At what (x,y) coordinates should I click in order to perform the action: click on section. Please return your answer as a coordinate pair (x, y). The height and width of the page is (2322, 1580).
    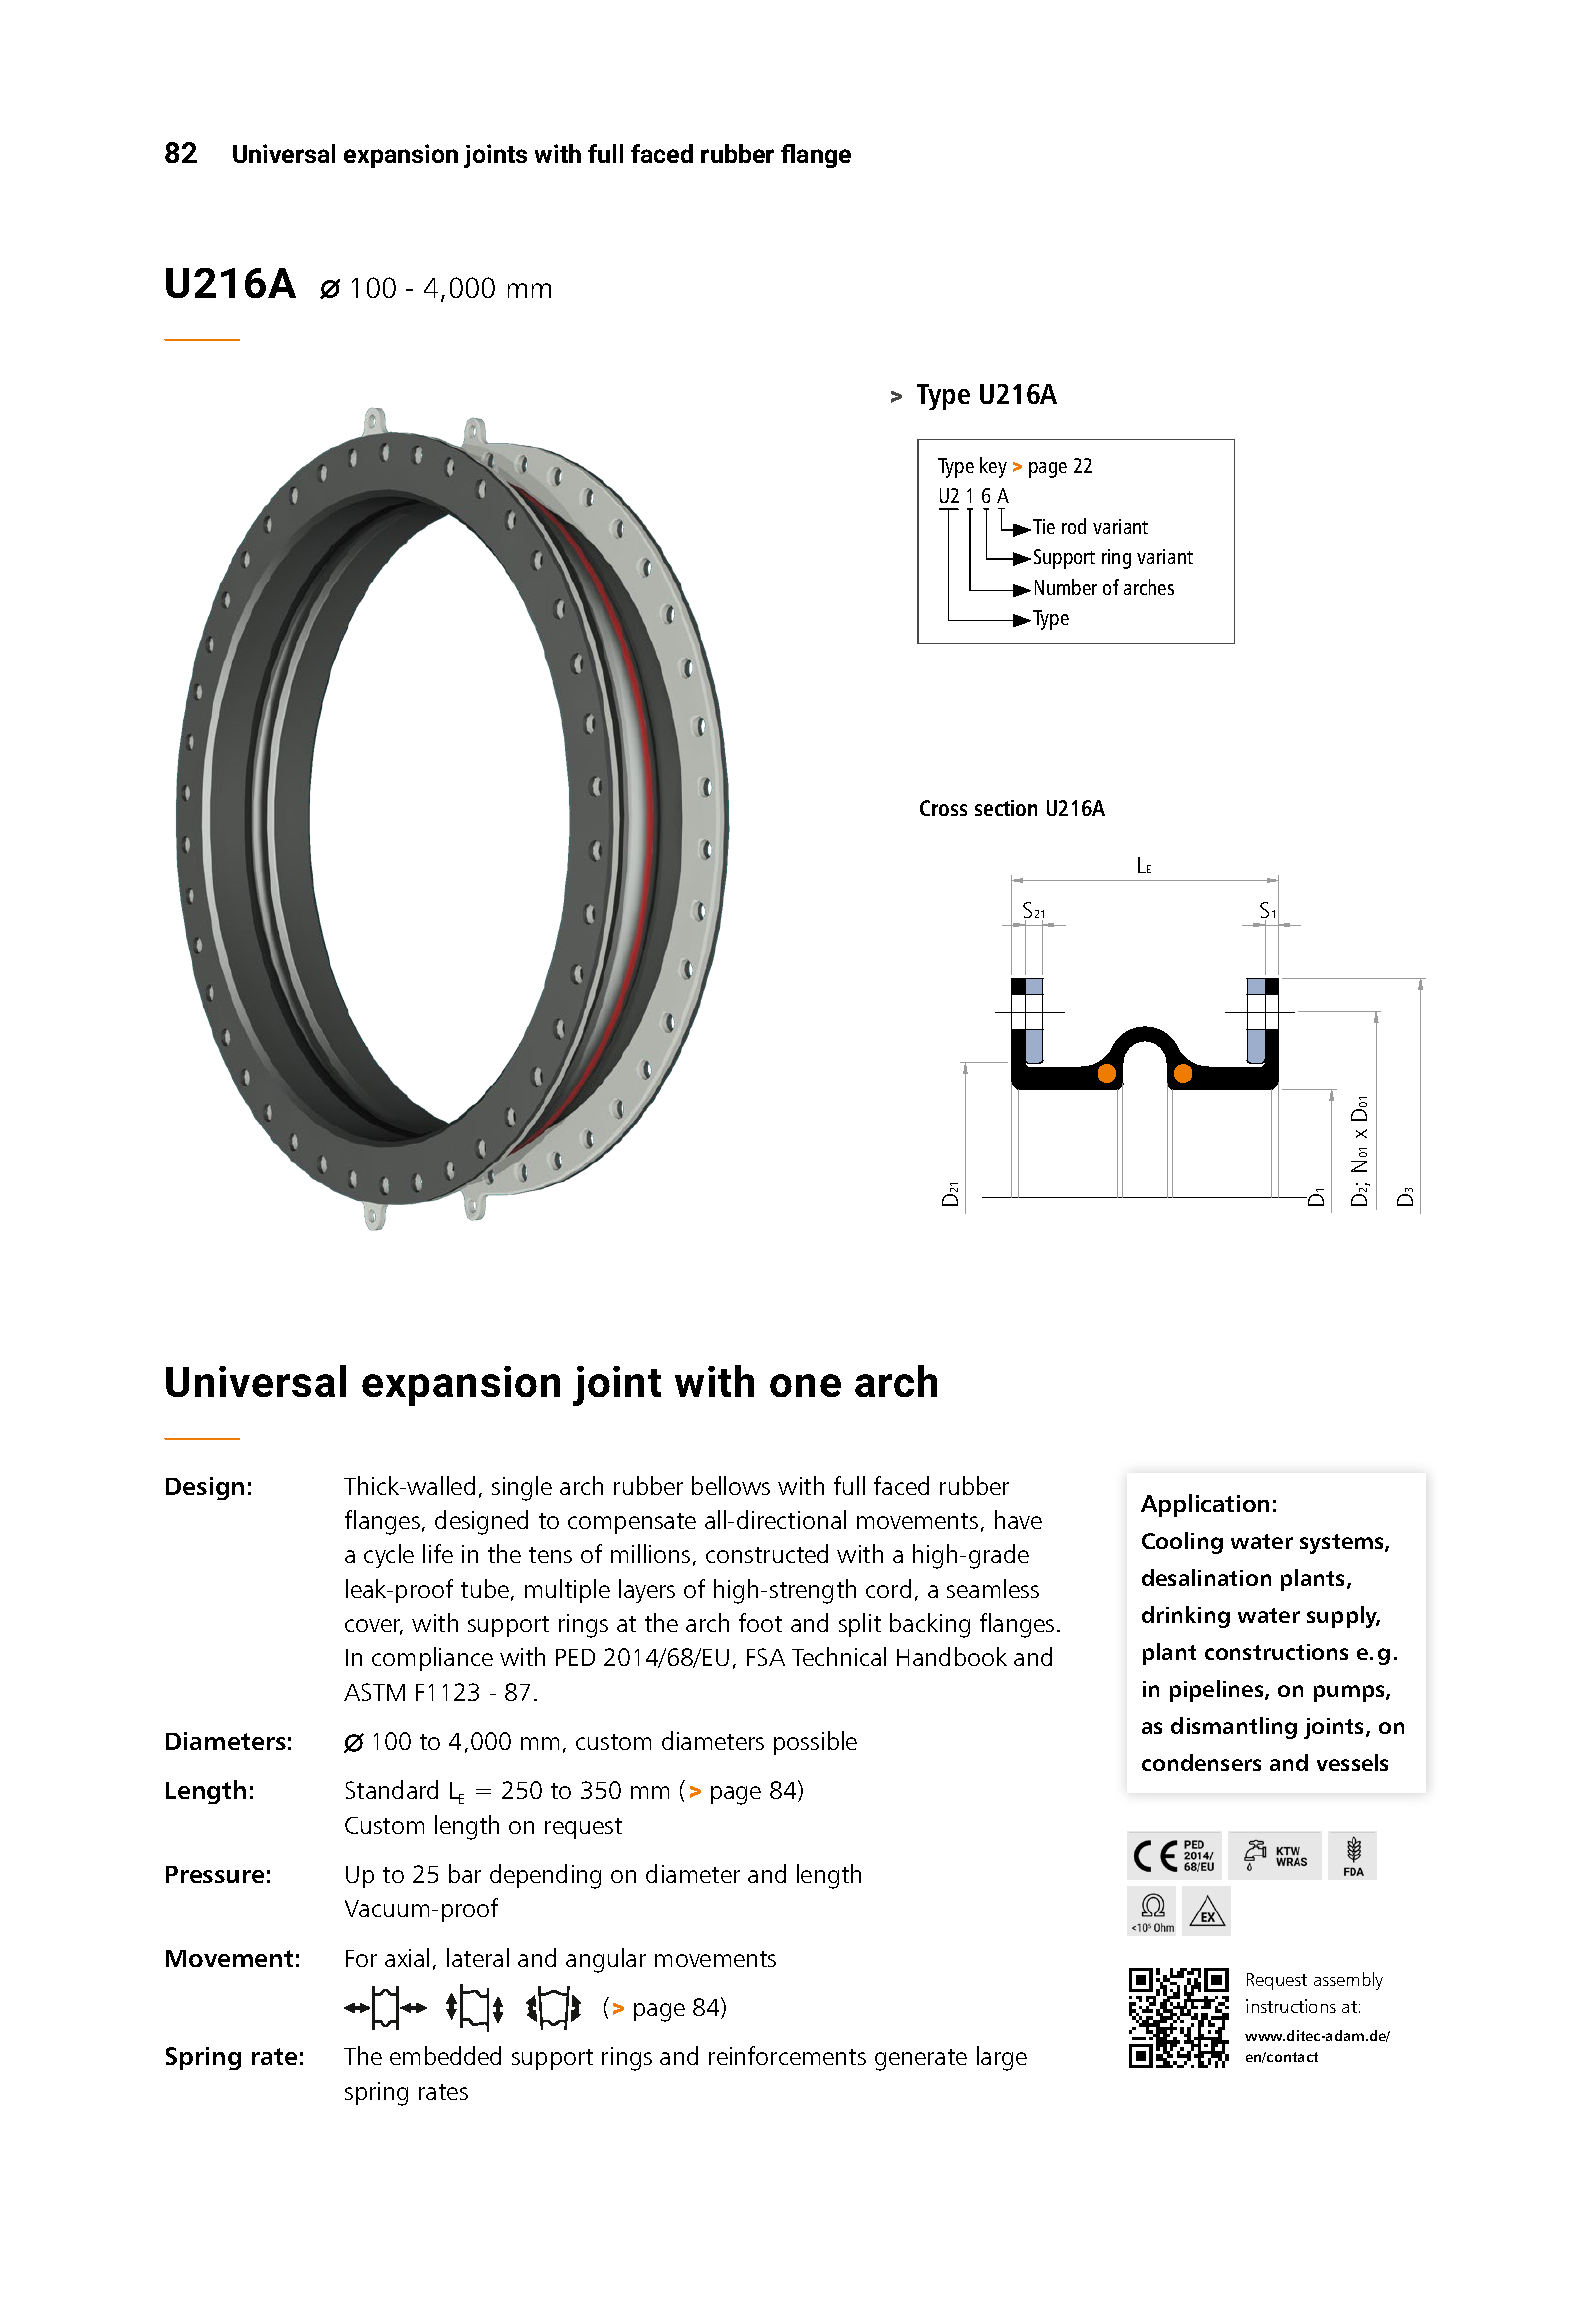
    Looking at the image, I should click on (1006, 808).
